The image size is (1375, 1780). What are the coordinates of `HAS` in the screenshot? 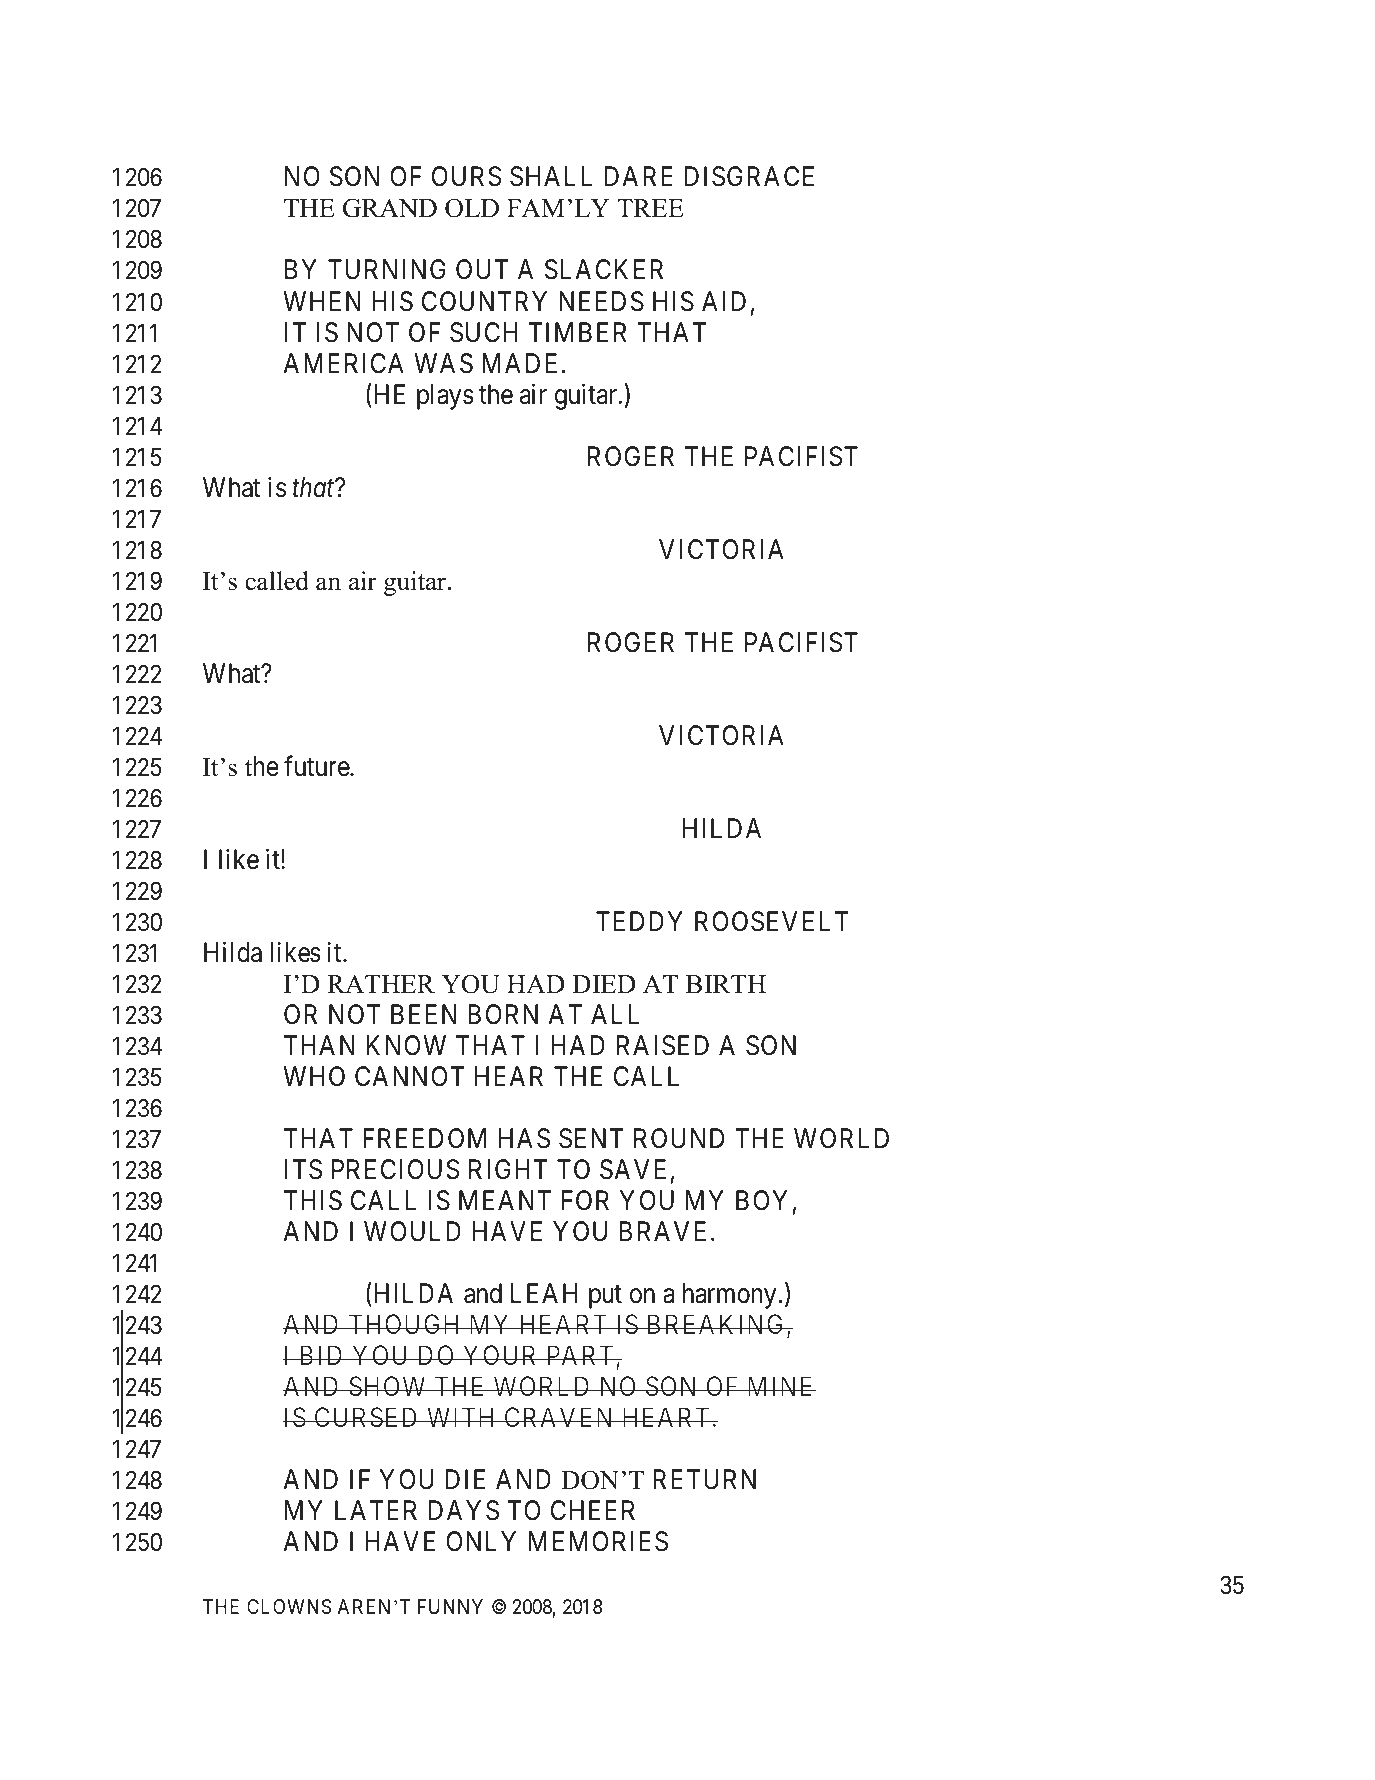 It's located at (524, 1138).
